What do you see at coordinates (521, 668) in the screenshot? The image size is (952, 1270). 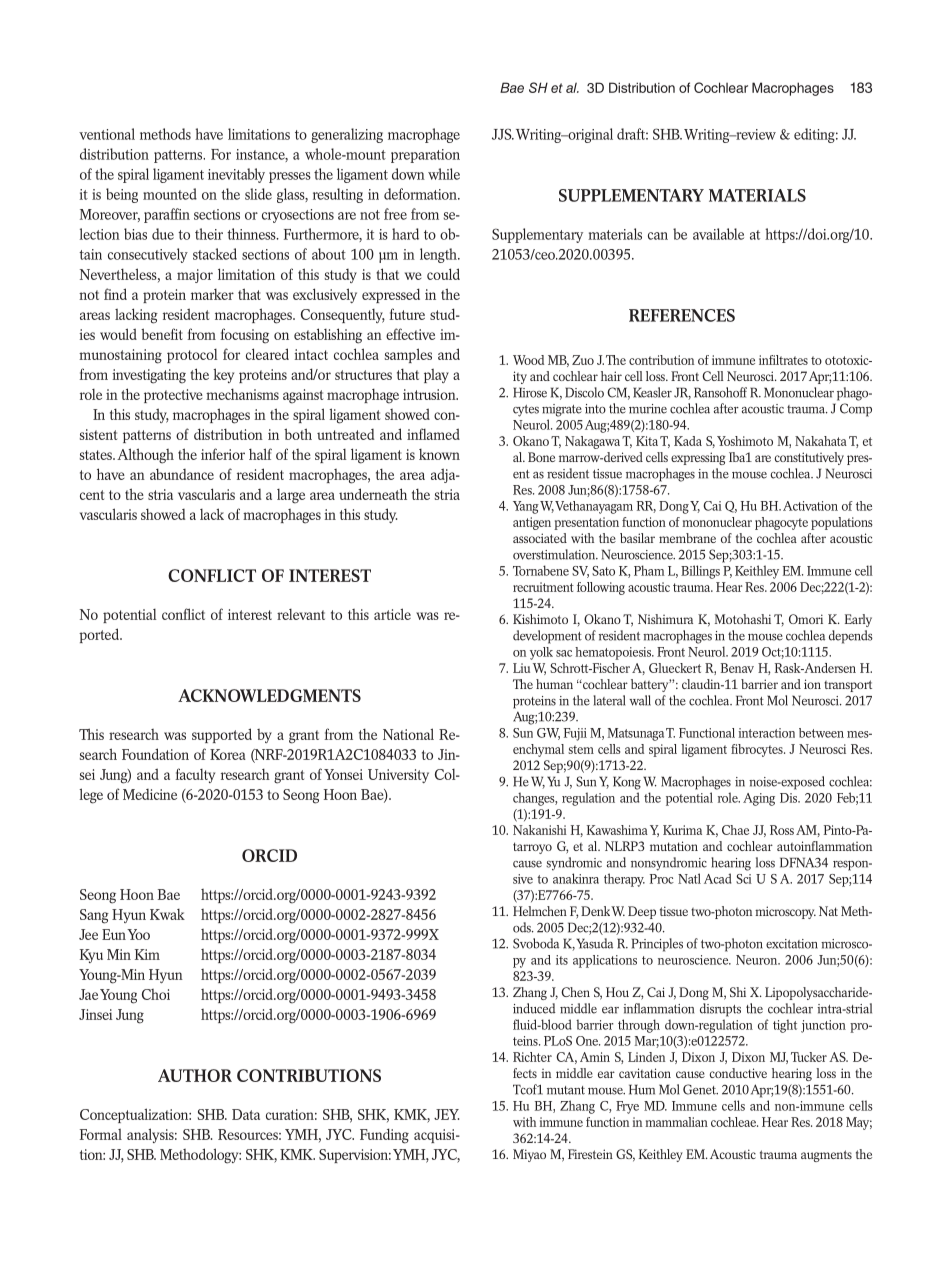 I see `Liu` at bounding box center [521, 668].
